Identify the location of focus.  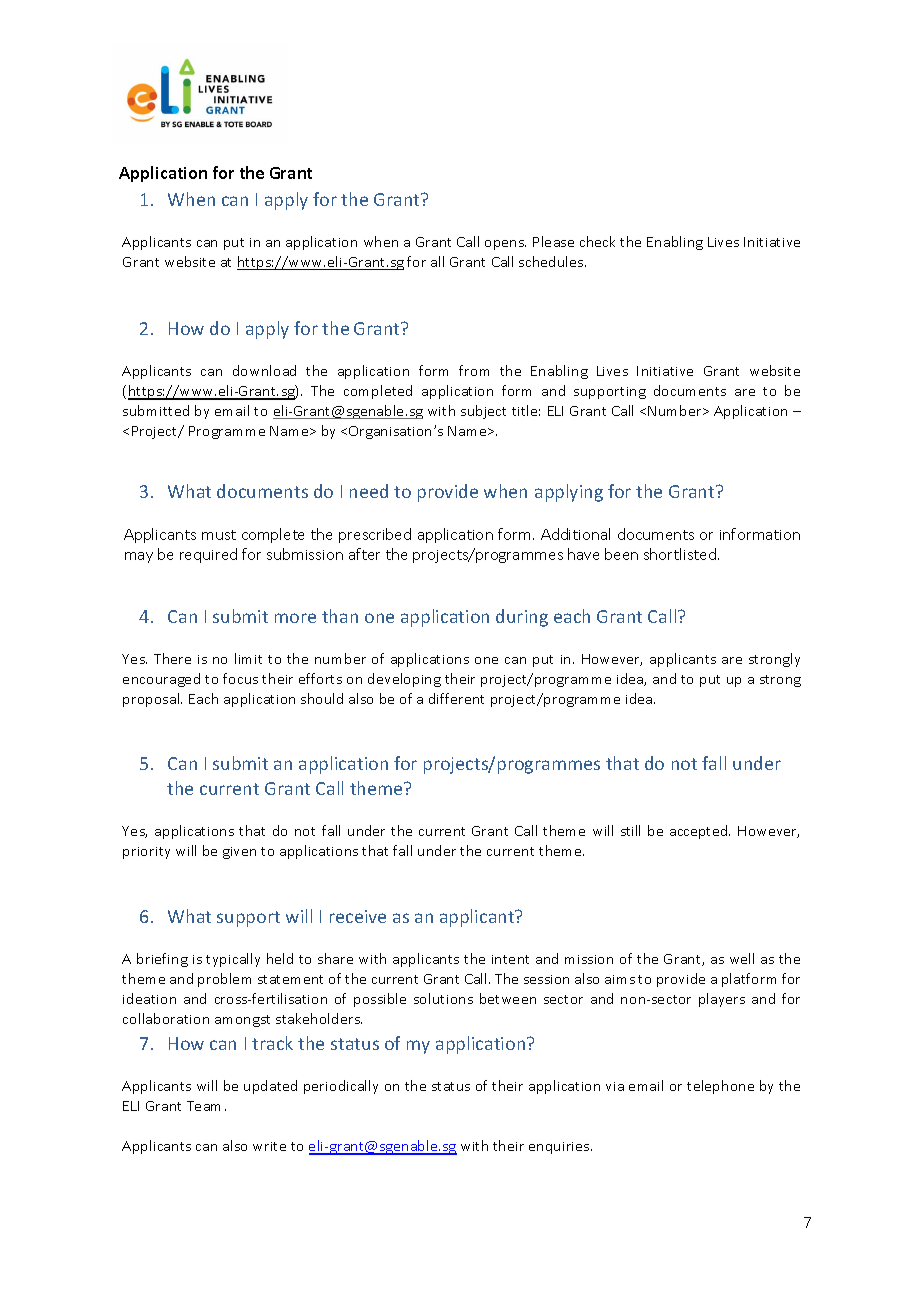
(240, 678).
